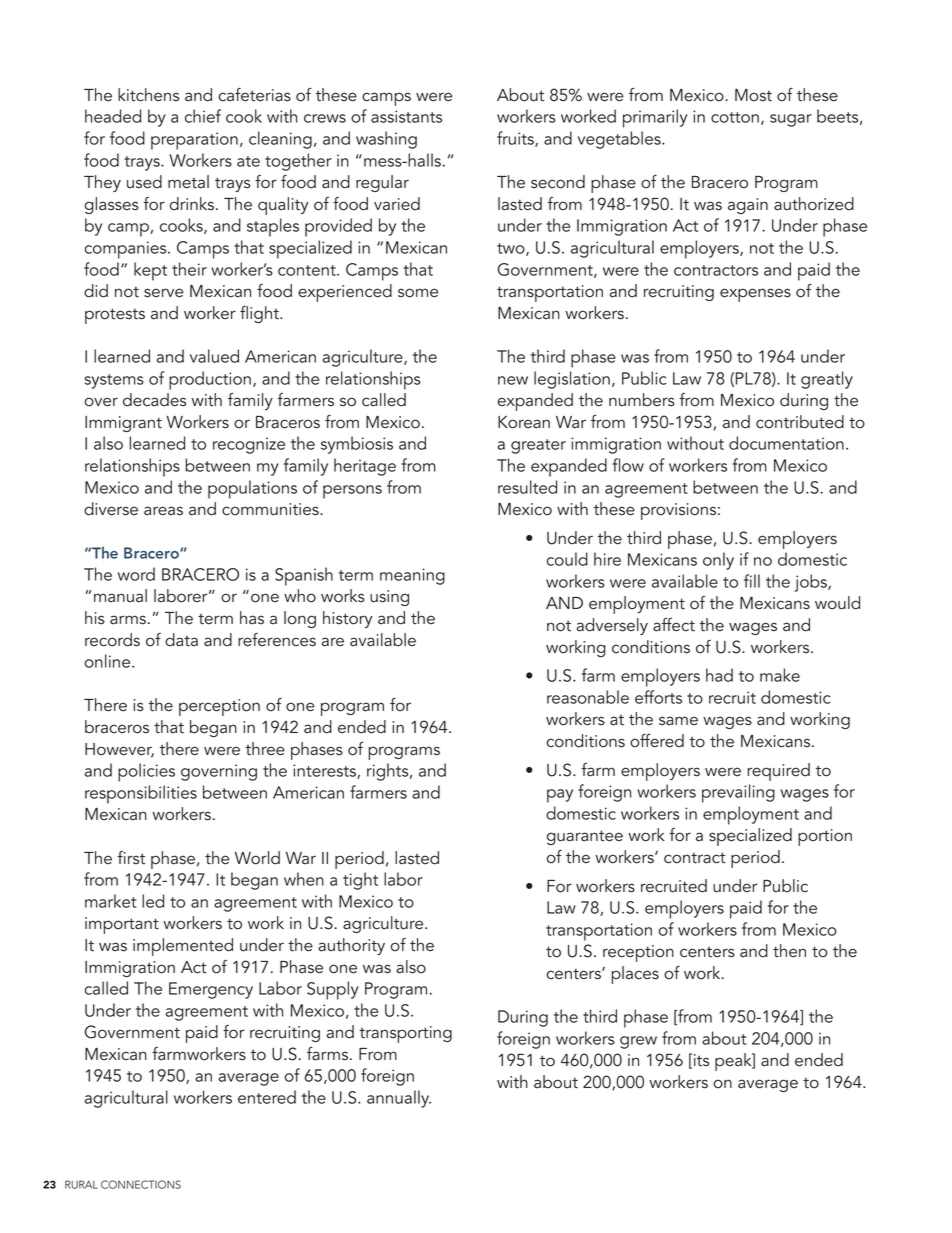 Image resolution: width=952 pixels, height=1233 pixels. What do you see at coordinates (406, 116) in the screenshot?
I see `assistants` at bounding box center [406, 116].
